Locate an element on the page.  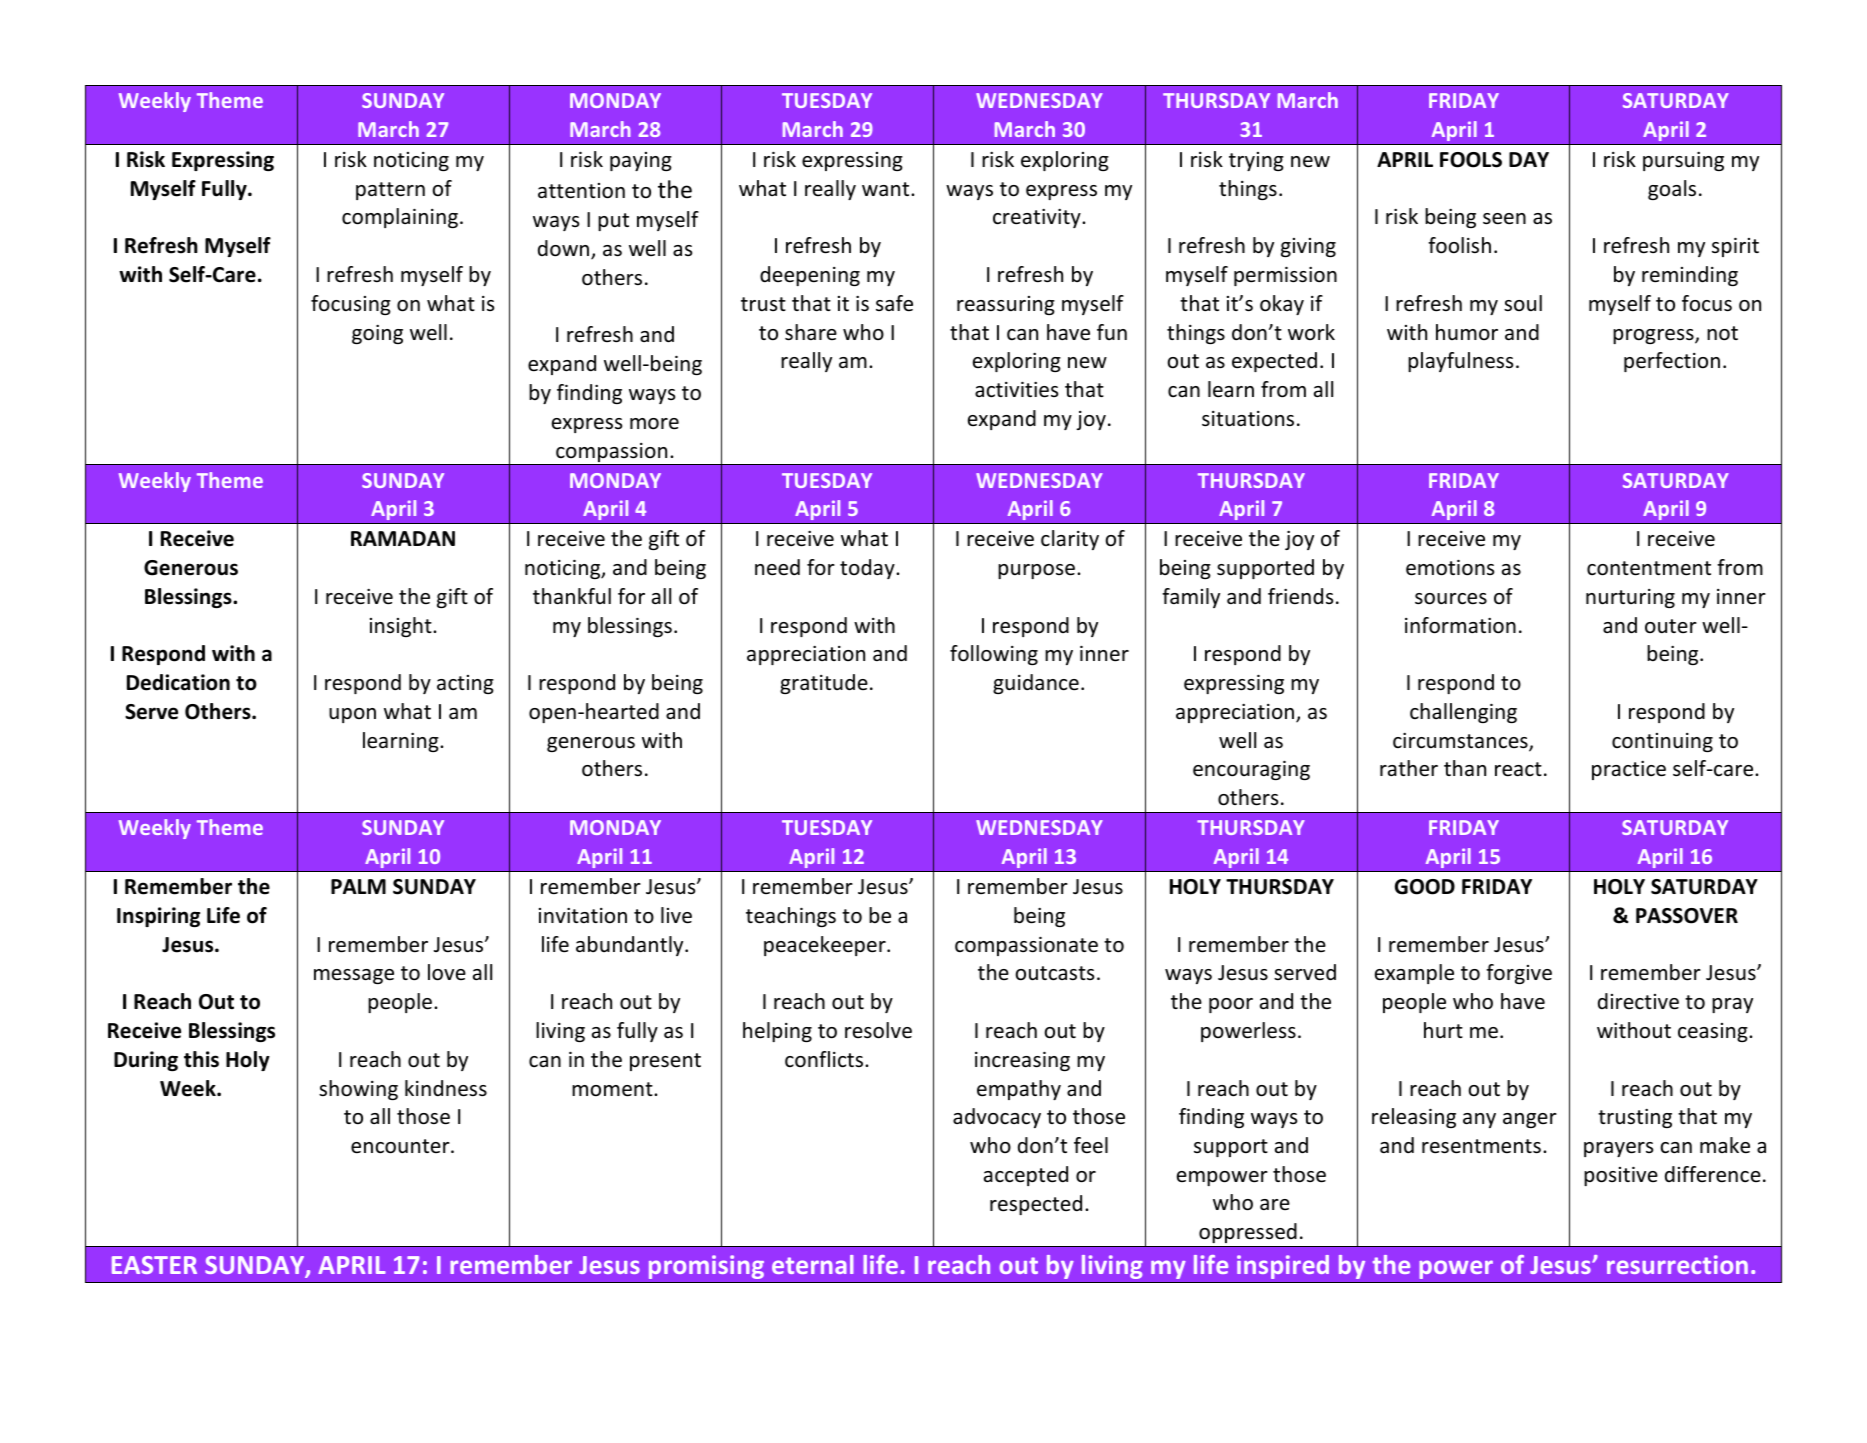
want is located at coordinates (887, 189).
